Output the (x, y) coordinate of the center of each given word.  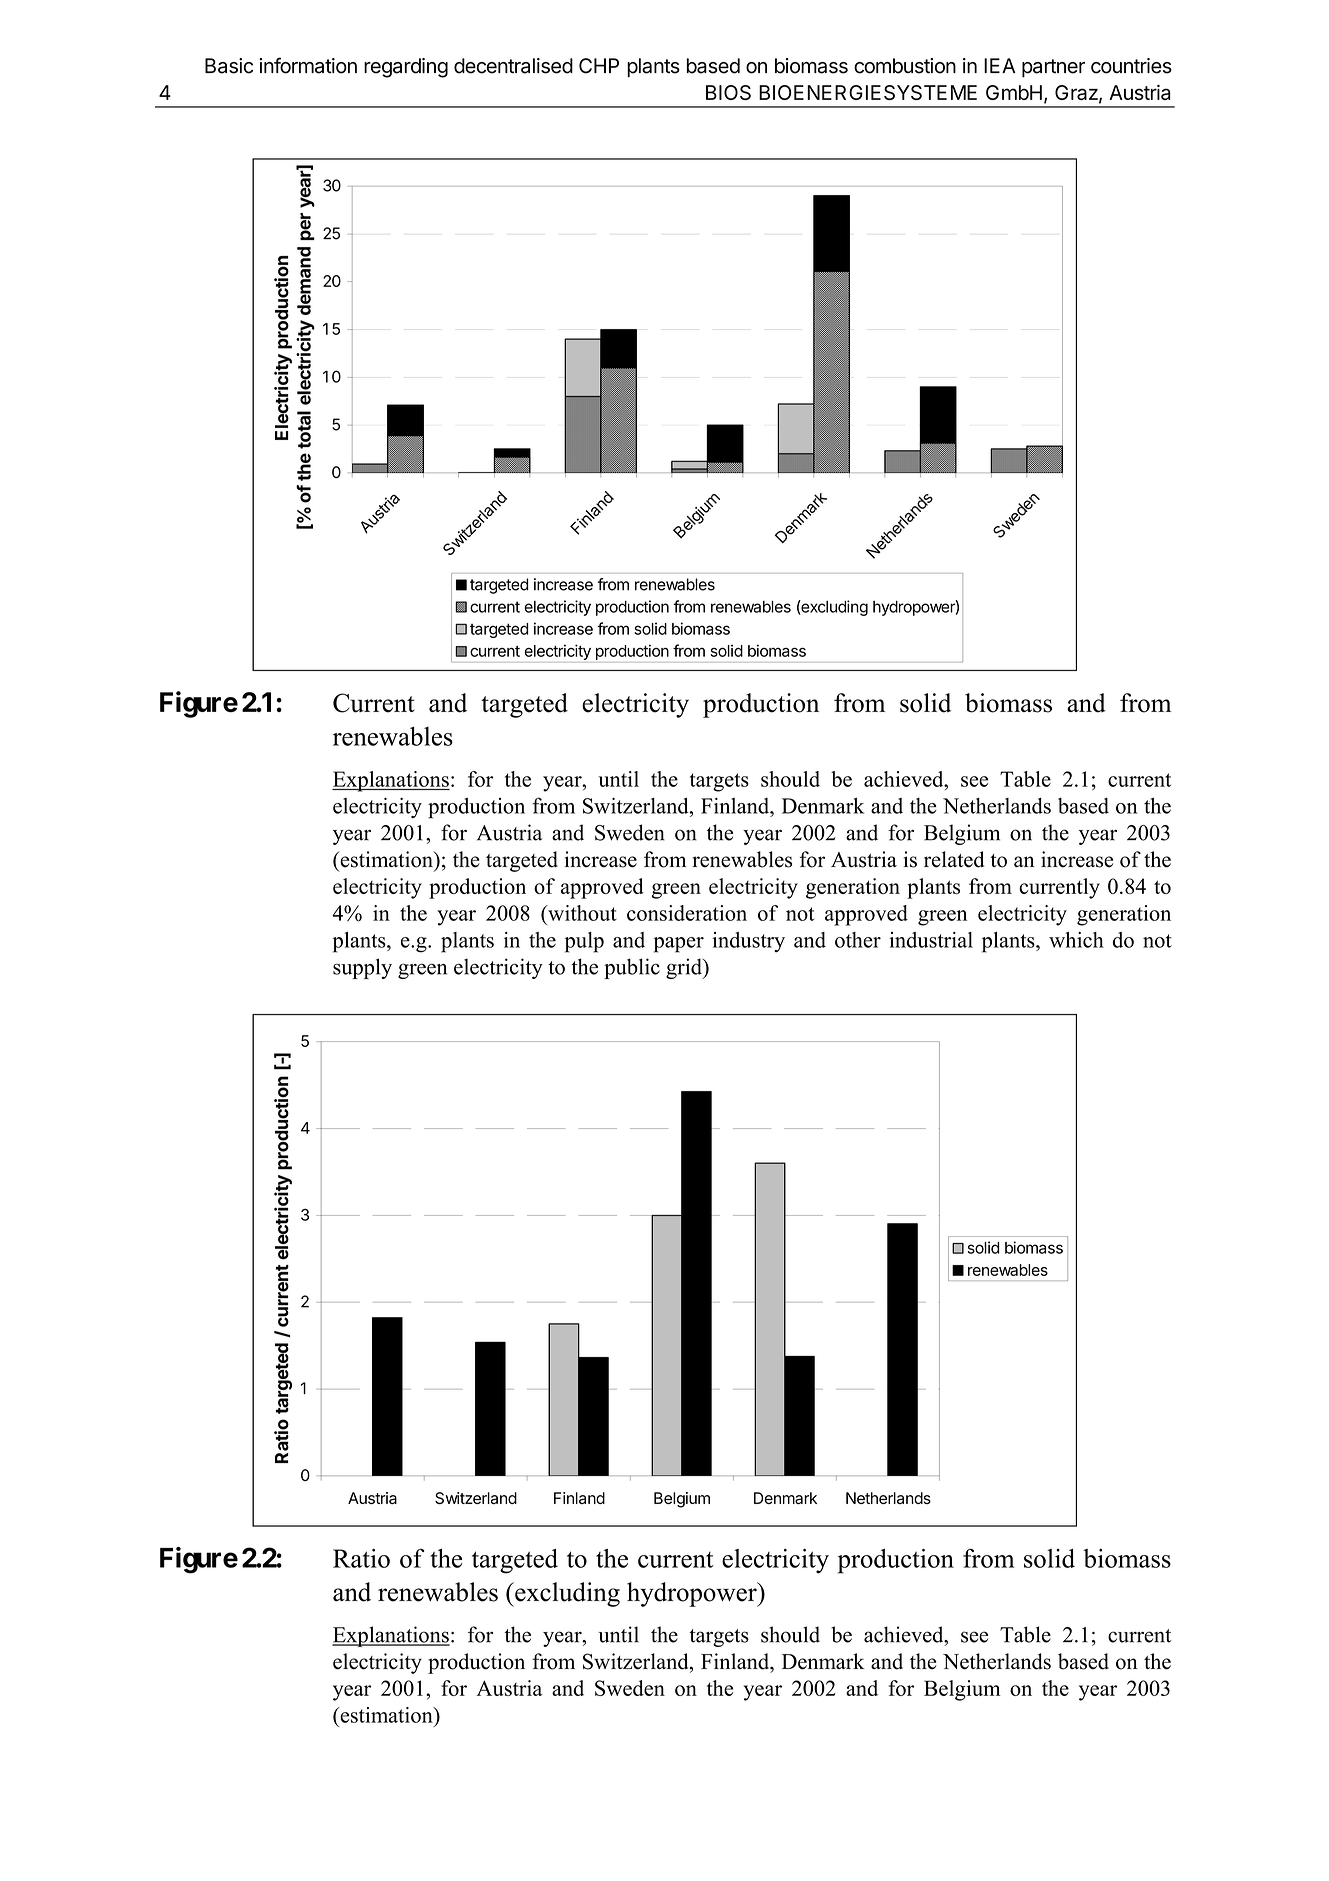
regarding (406, 68)
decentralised (513, 66)
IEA (999, 65)
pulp (584, 942)
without (581, 913)
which (1076, 940)
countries (1131, 66)
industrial (931, 940)
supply (362, 968)
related (954, 859)
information (308, 65)
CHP (599, 66)
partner (1053, 68)
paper (679, 945)
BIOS (728, 92)
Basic (229, 66)
